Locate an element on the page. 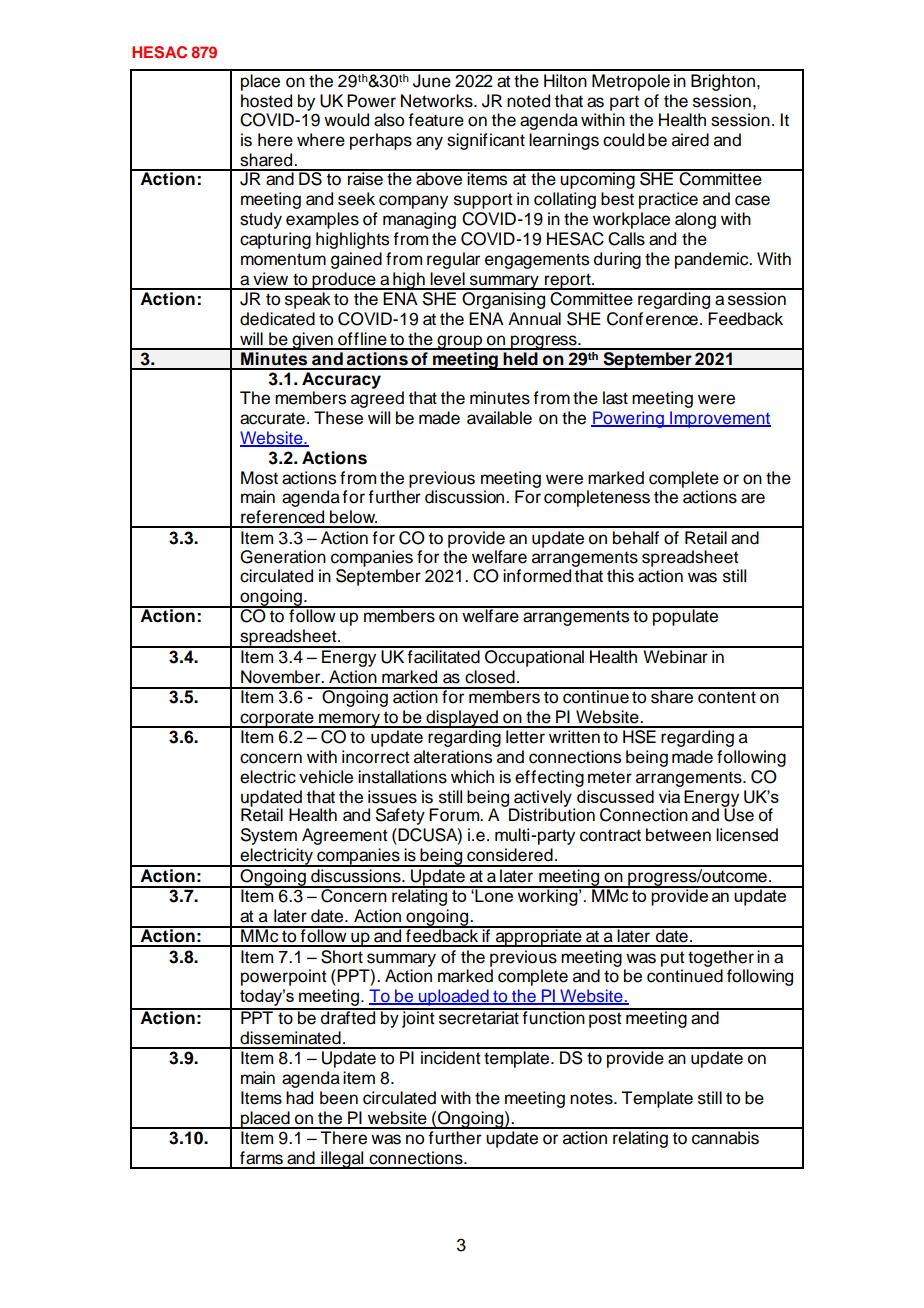 The image size is (924, 1308). would is located at coordinates (346, 120).
